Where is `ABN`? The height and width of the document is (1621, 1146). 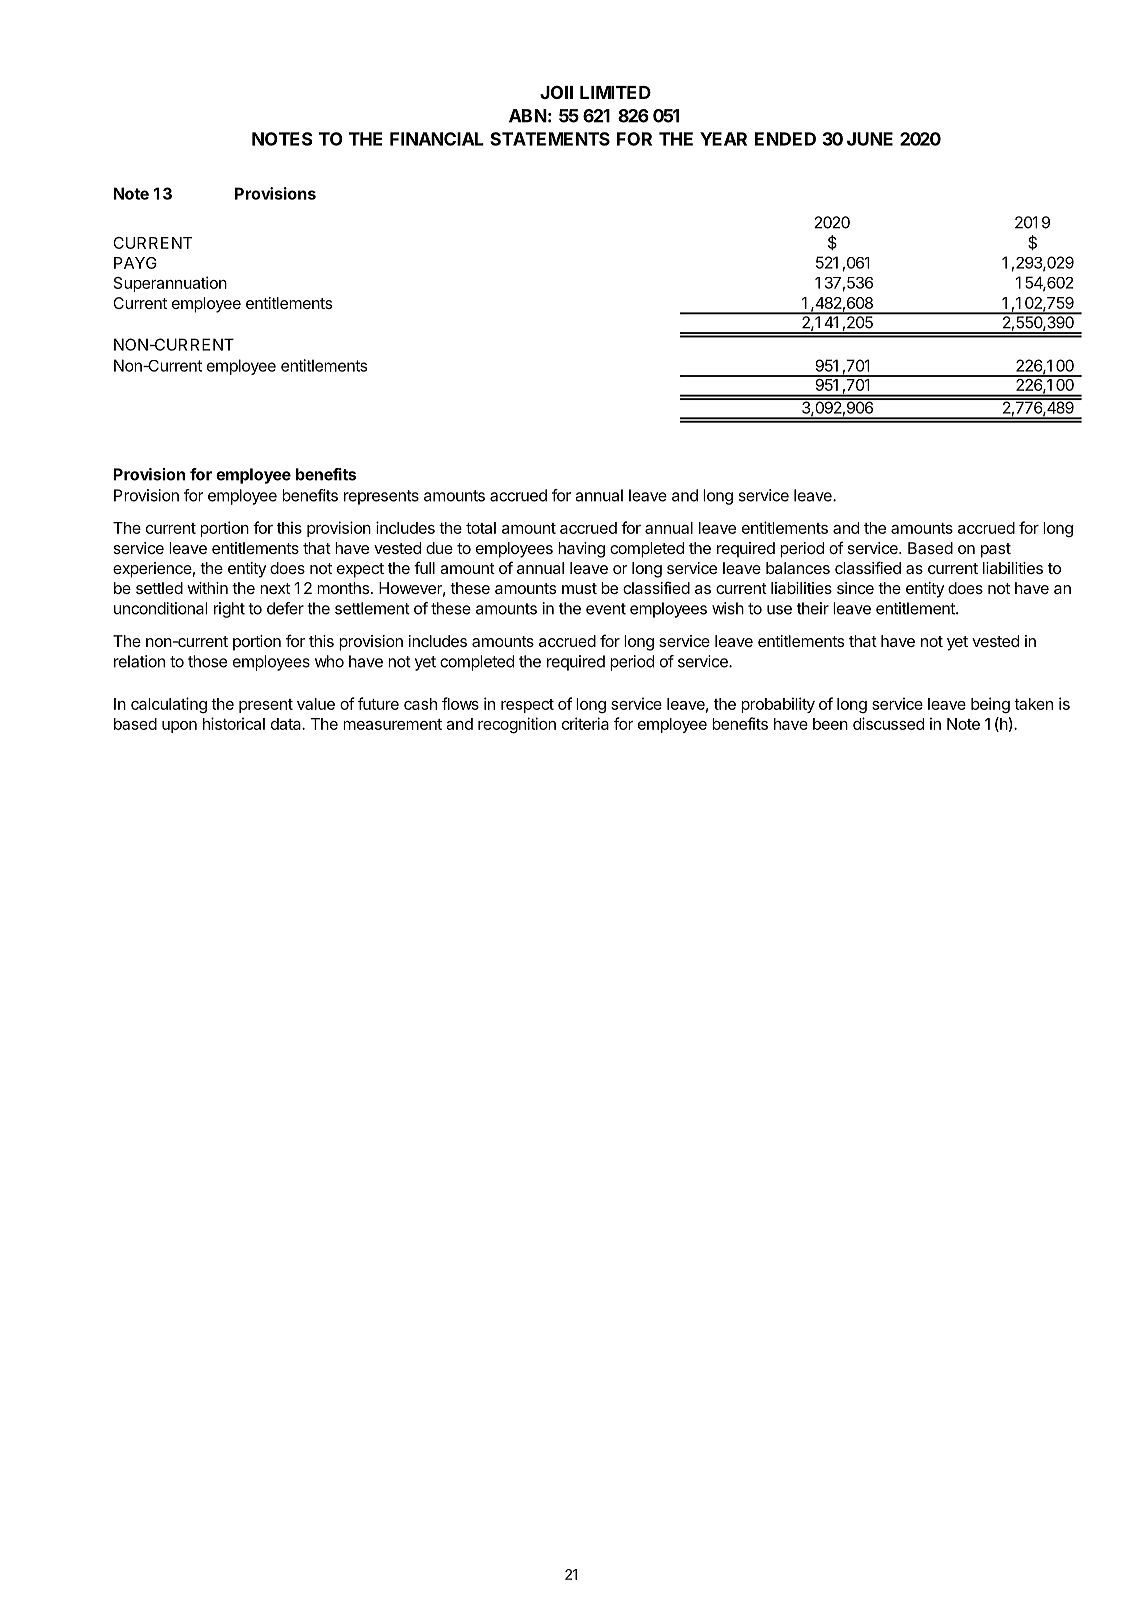 ABN is located at coordinates (528, 116).
